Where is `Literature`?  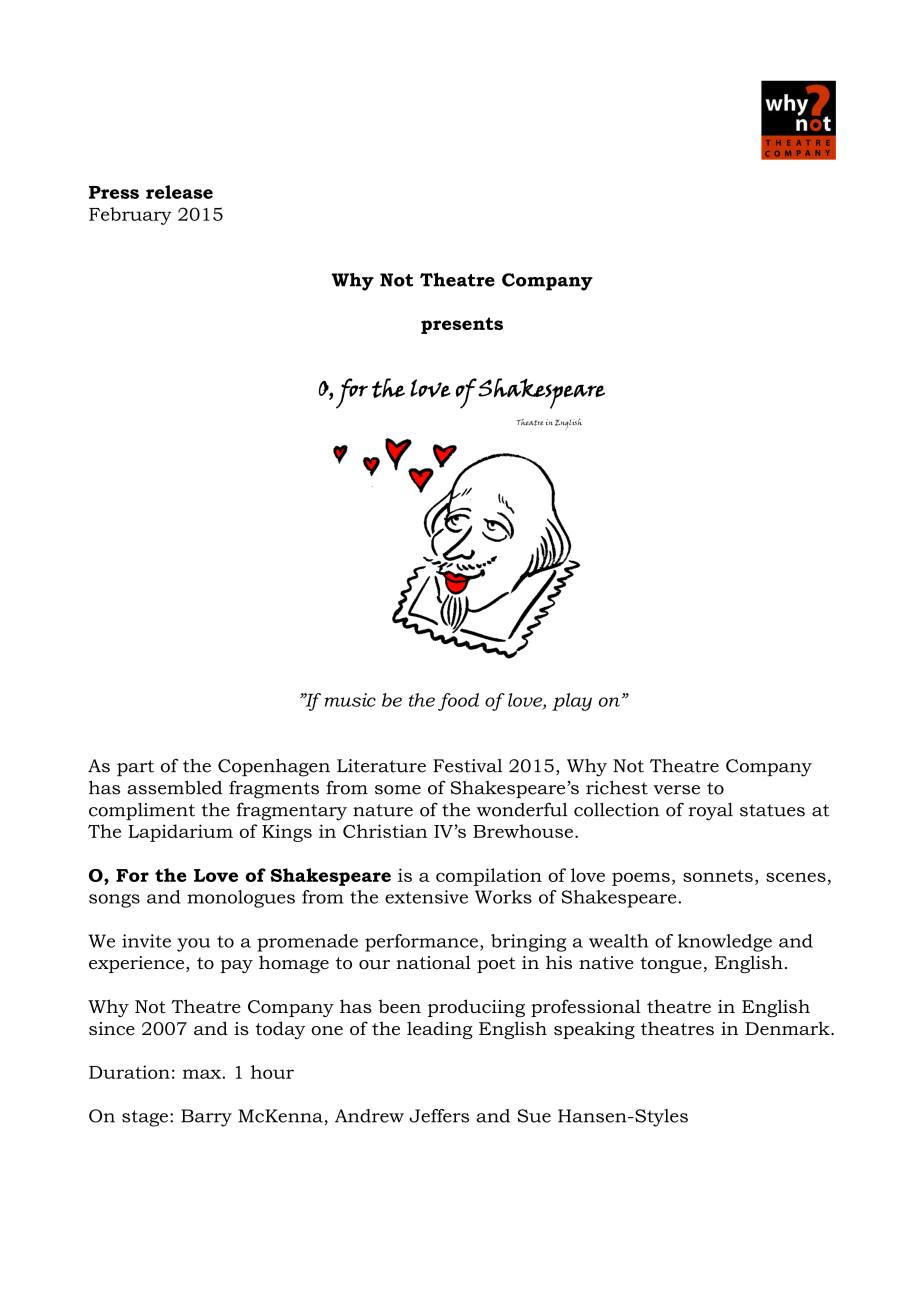
Literature is located at coordinates (381, 766).
